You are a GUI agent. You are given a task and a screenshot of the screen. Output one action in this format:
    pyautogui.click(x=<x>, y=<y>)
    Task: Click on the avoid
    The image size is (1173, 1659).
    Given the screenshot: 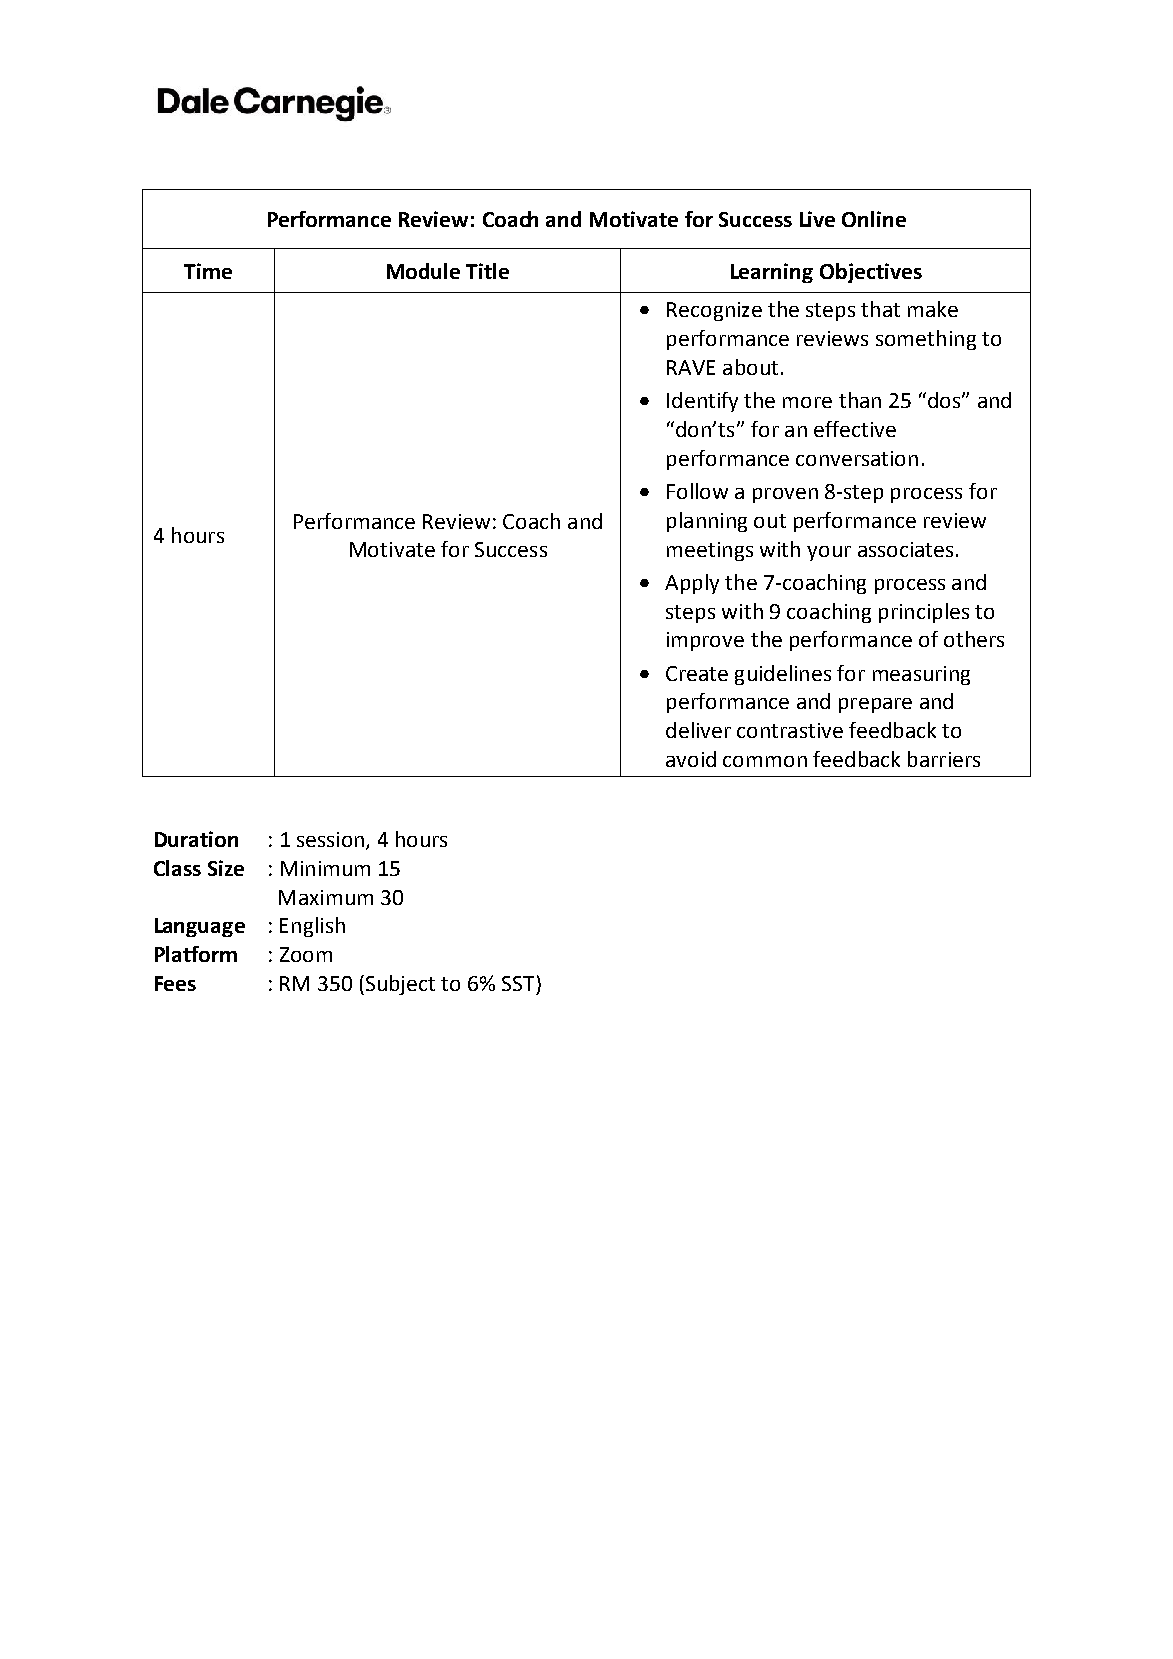 What is the action you would take?
    pyautogui.click(x=691, y=759)
